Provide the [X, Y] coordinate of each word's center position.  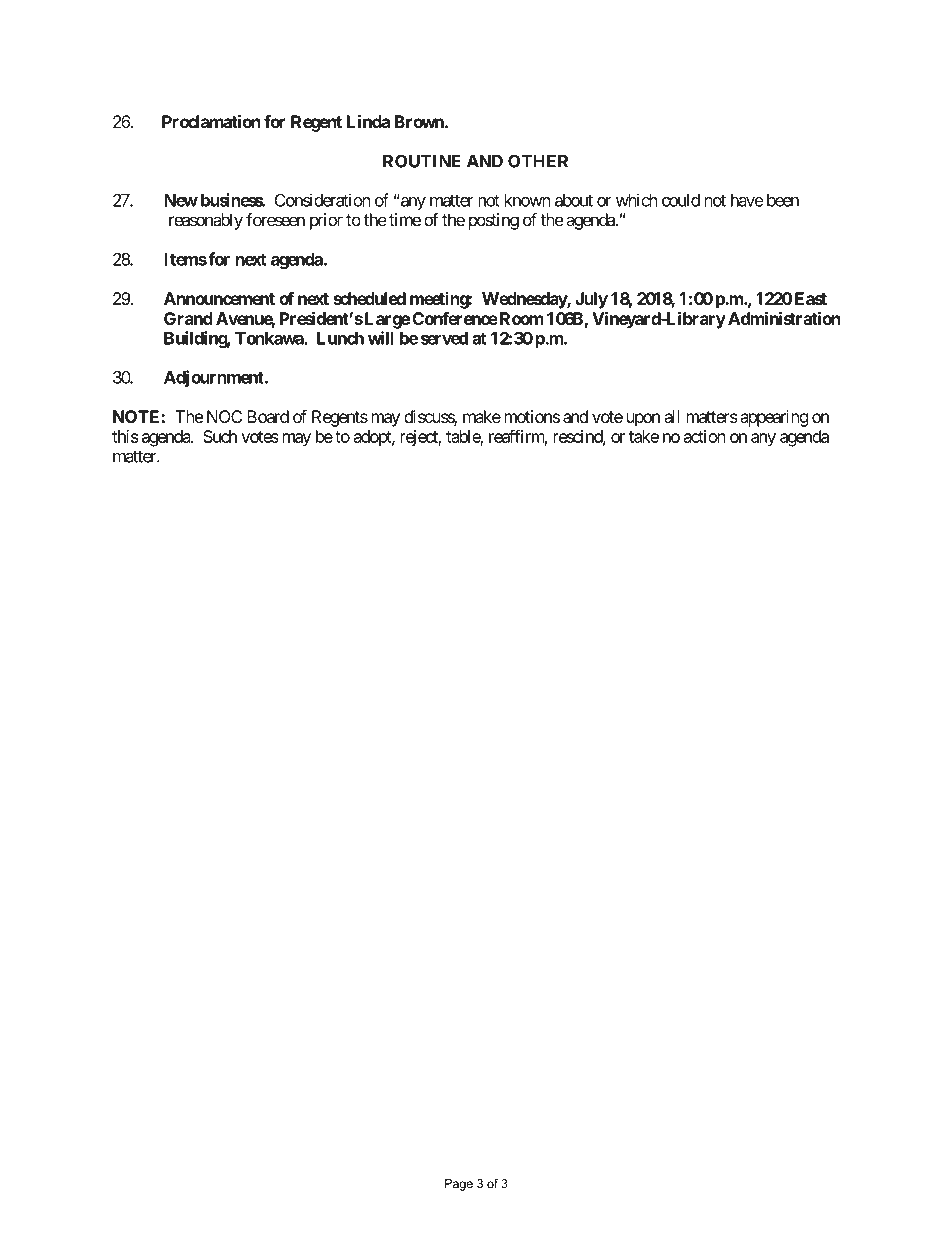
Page [459, 1185]
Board [268, 416]
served [444, 338]
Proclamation [211, 121]
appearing [774, 418]
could [681, 200]
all [671, 416]
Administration [784, 318]
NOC [224, 416]
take [644, 436]
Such [220, 436]
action [704, 436]
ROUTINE [422, 161]
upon [643, 420]
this [125, 436]
